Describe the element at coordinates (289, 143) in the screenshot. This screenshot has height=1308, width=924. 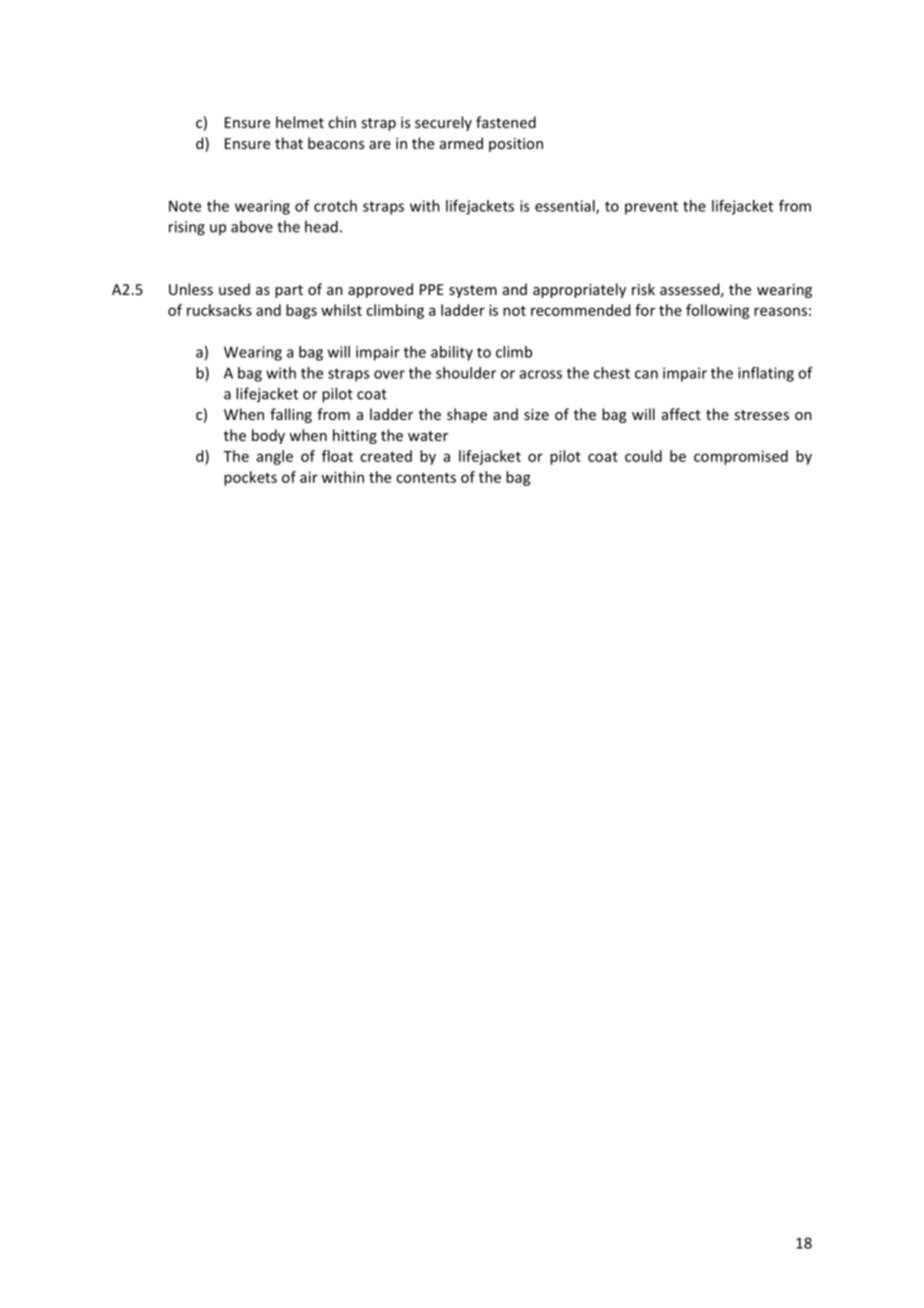
I see `that` at that location.
